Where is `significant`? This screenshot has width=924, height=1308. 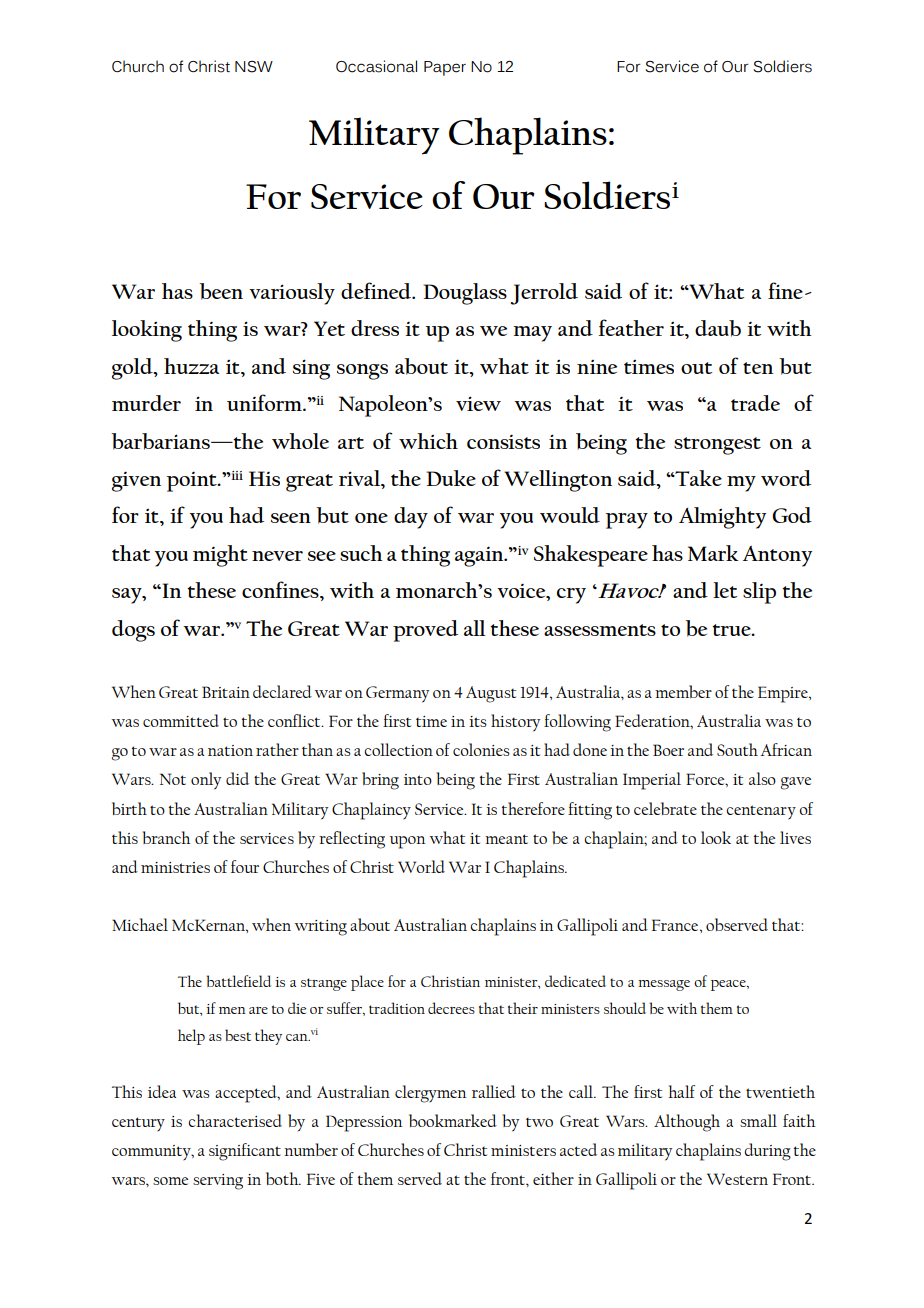
significant is located at coordinates (245, 1152).
